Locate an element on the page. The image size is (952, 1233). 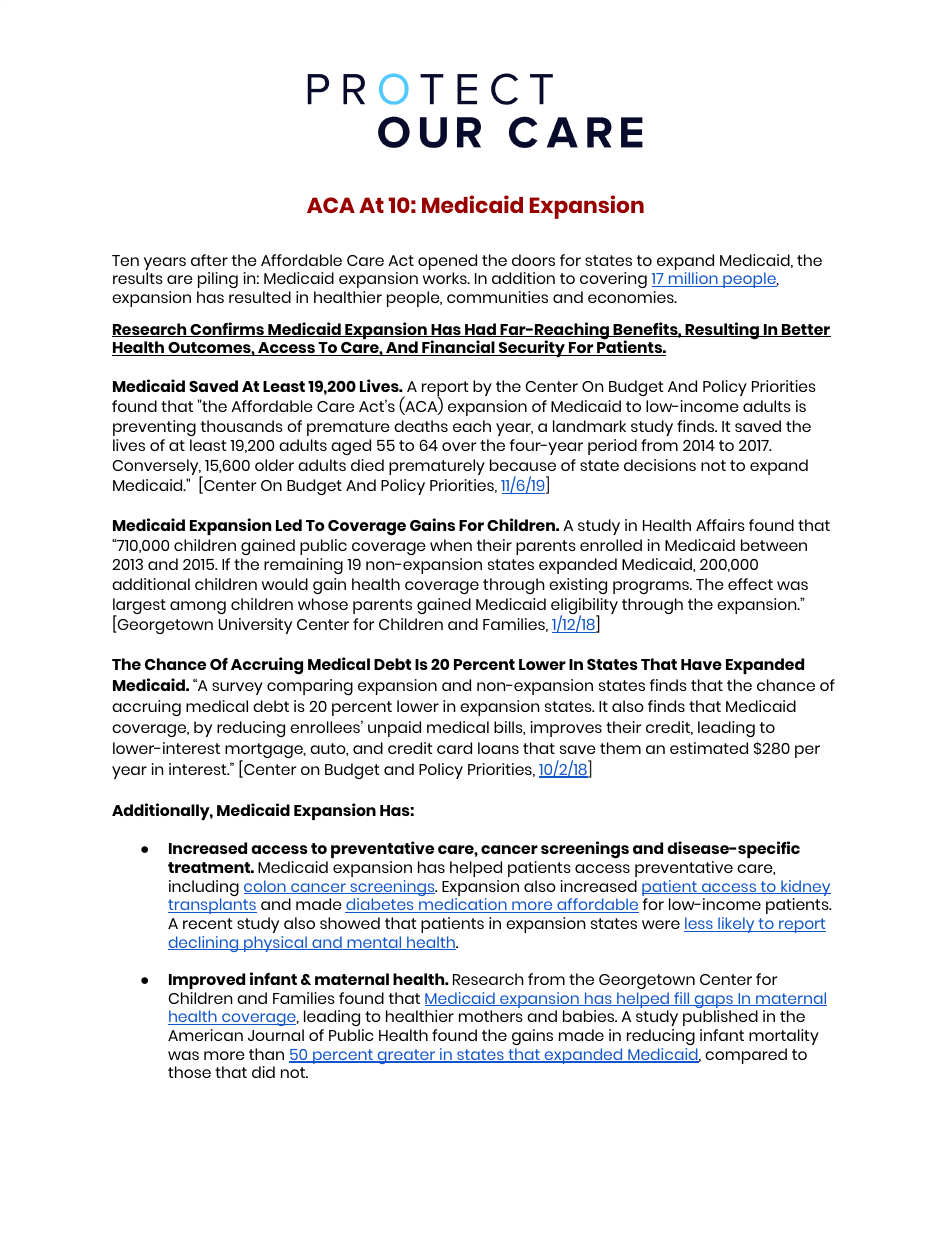
million is located at coordinates (693, 279).
